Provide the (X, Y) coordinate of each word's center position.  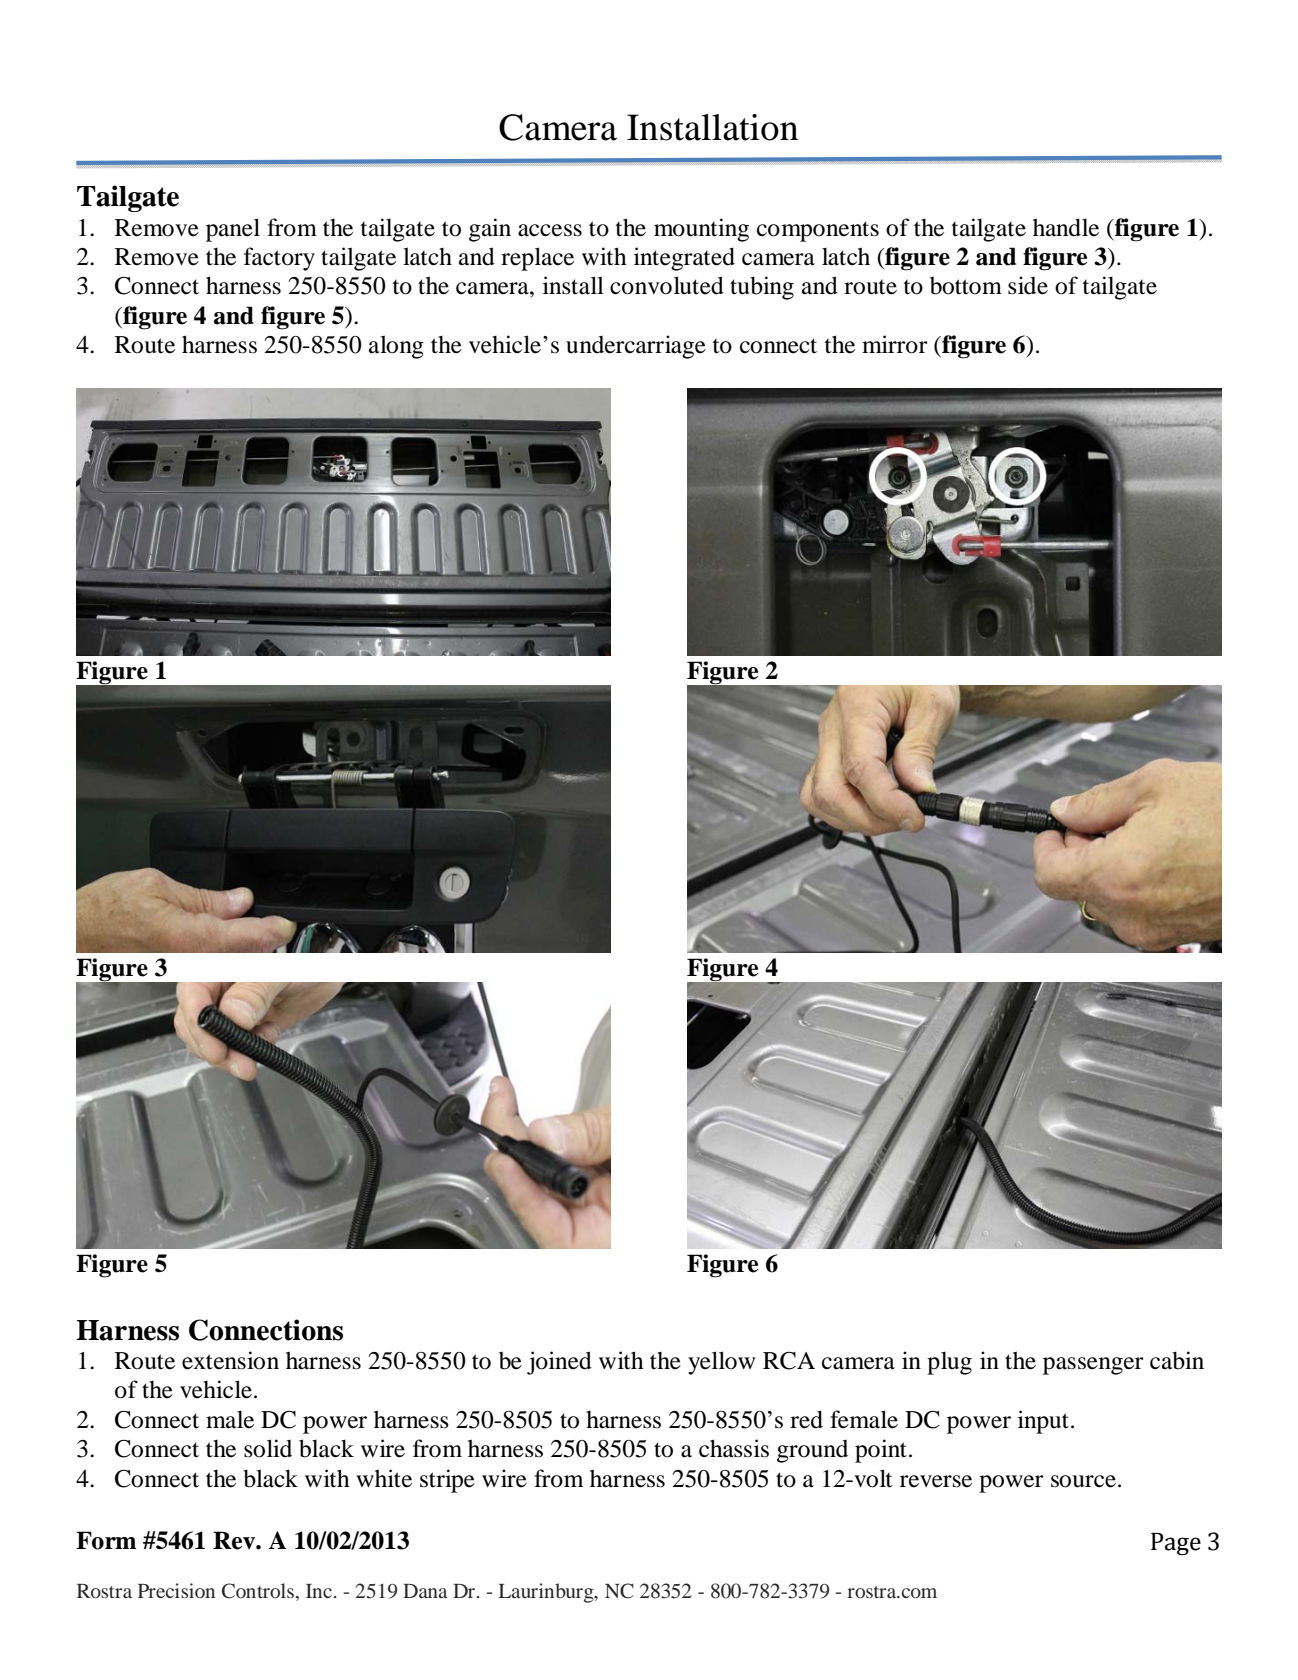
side (1028, 285)
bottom (966, 285)
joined (559, 1363)
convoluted (667, 285)
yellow (721, 1363)
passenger (1093, 1366)
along (396, 347)
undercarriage (636, 347)
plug (949, 1363)
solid (268, 1448)
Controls (259, 1592)
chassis (734, 1448)
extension (230, 1360)
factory (279, 259)
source (1083, 1481)
